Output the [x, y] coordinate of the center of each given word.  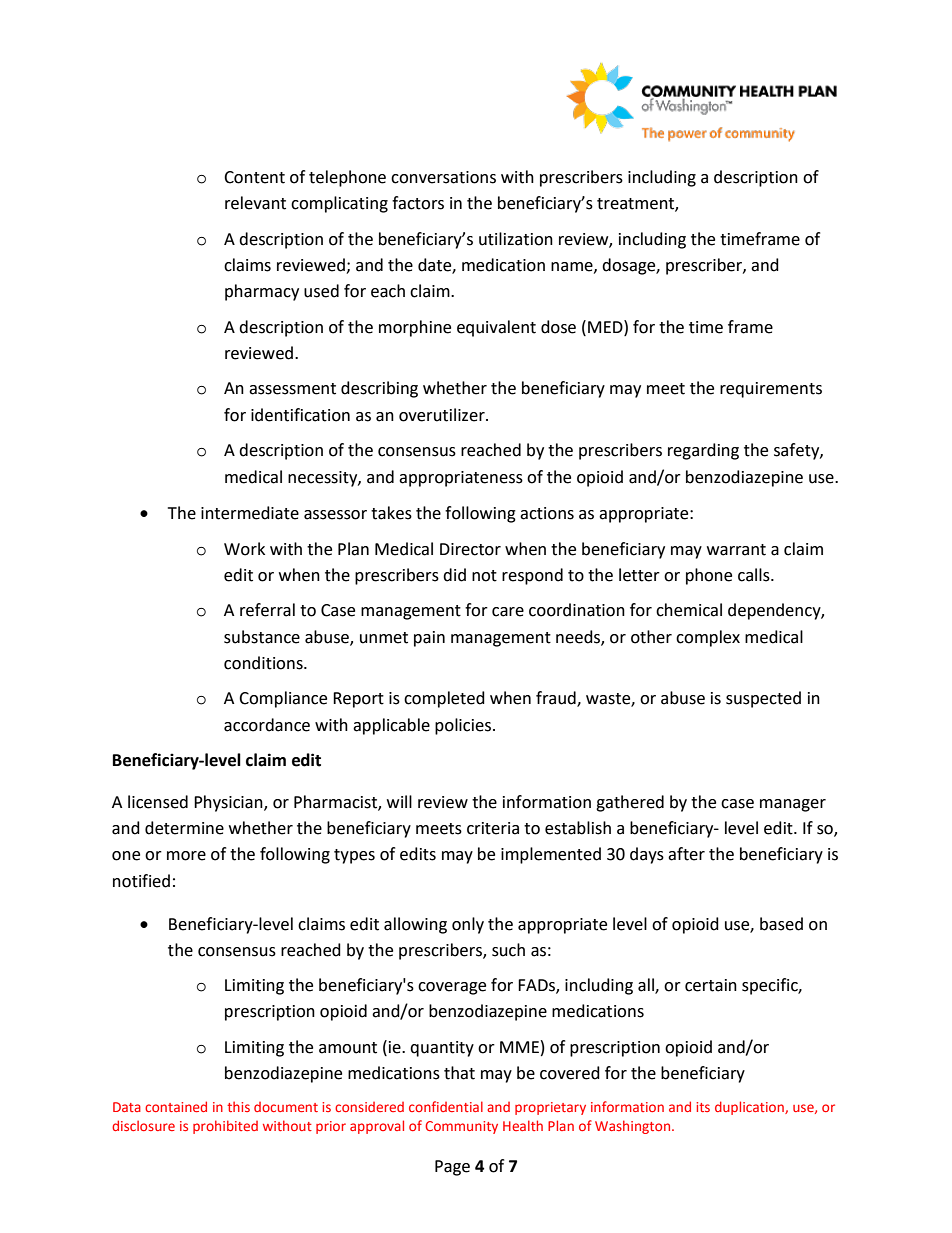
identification [300, 415]
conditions [264, 663]
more [186, 856]
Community [461, 1127]
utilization [516, 239]
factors [418, 203]
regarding [703, 451]
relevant [255, 203]
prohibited [225, 1127]
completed [444, 699]
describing [379, 389]
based [781, 924]
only [468, 925]
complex [708, 638]
